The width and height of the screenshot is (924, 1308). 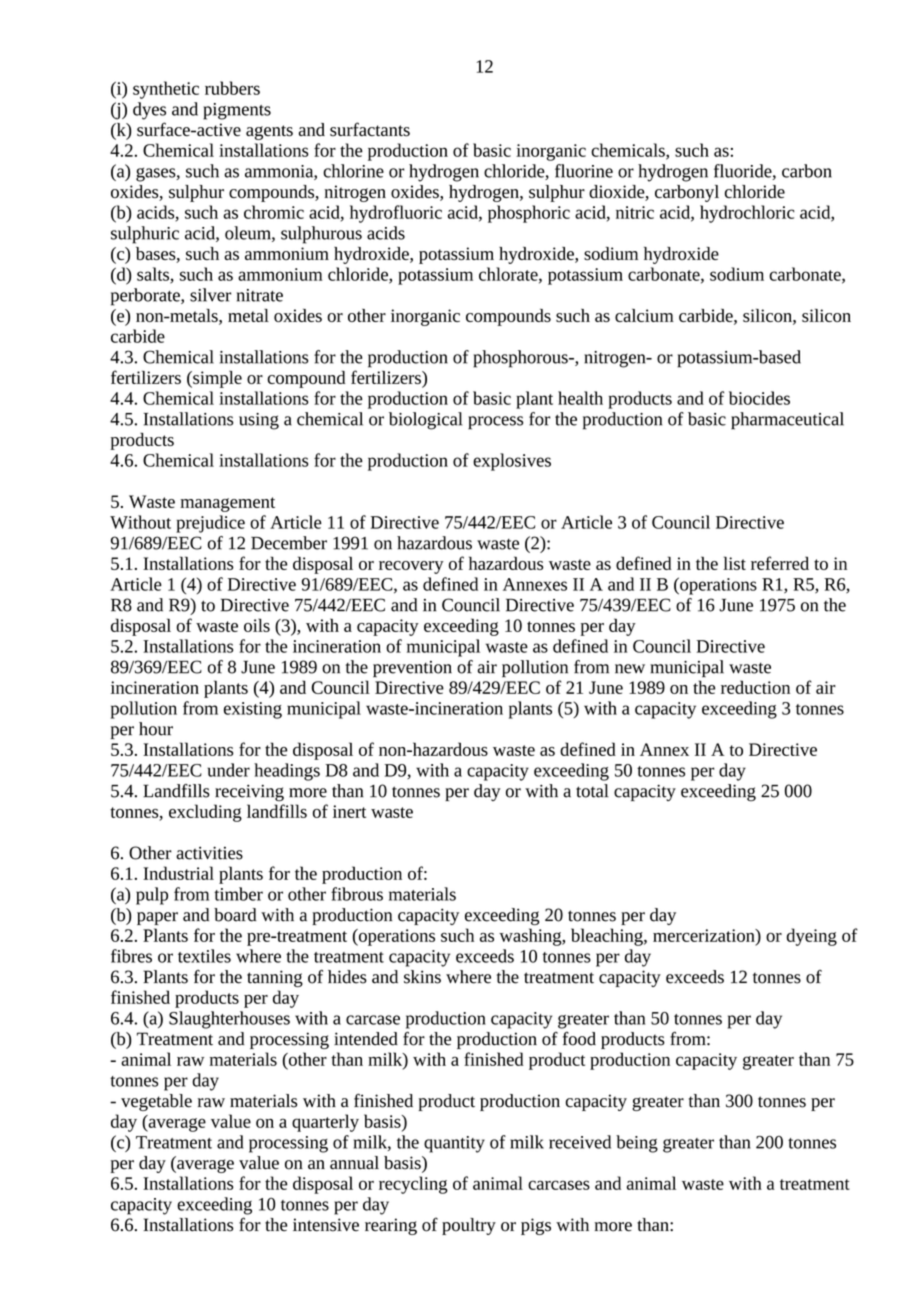 What do you see at coordinates (422, 977) in the screenshot?
I see `skins` at bounding box center [422, 977].
